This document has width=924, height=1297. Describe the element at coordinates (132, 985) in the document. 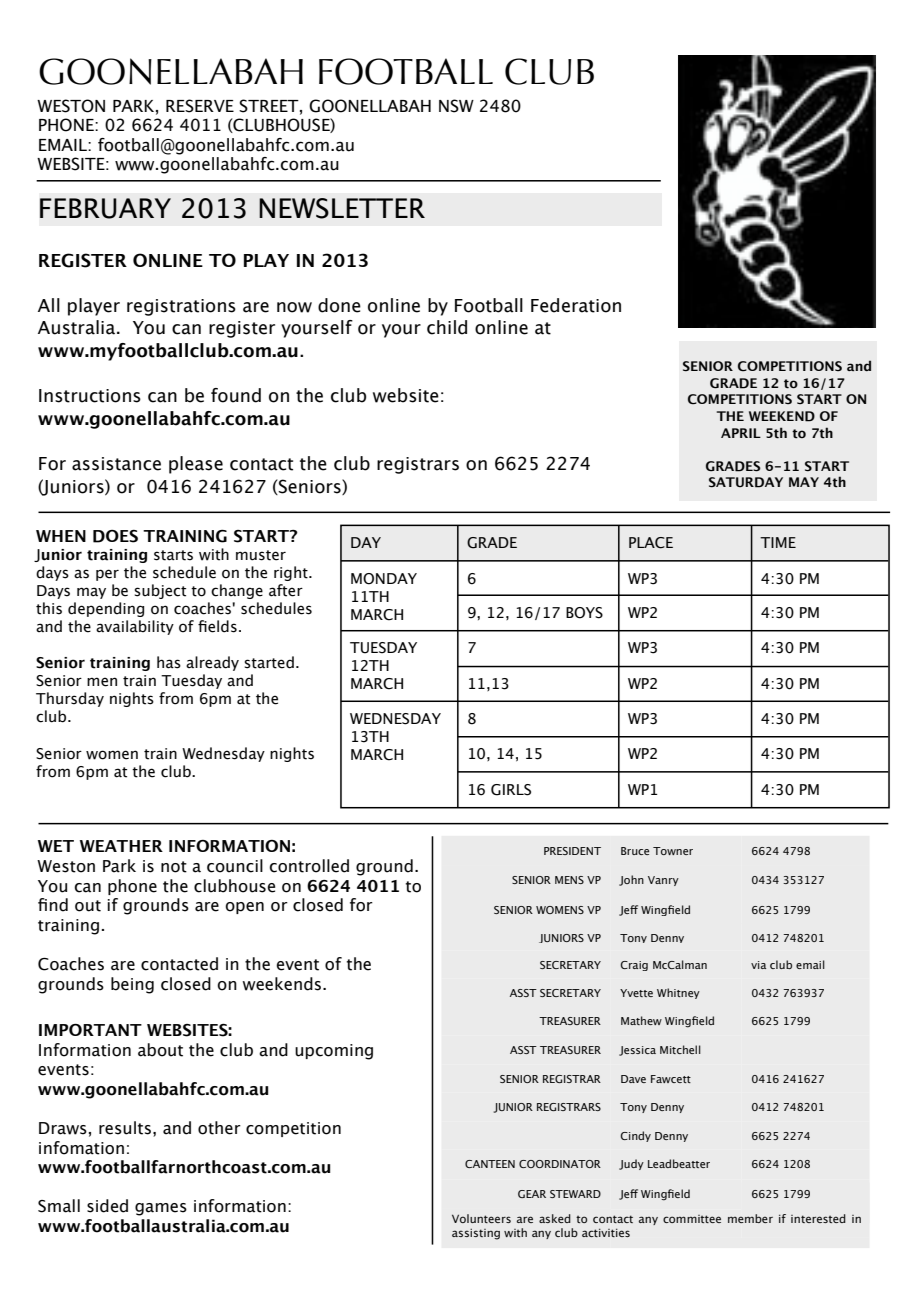

I see `being` at that location.
